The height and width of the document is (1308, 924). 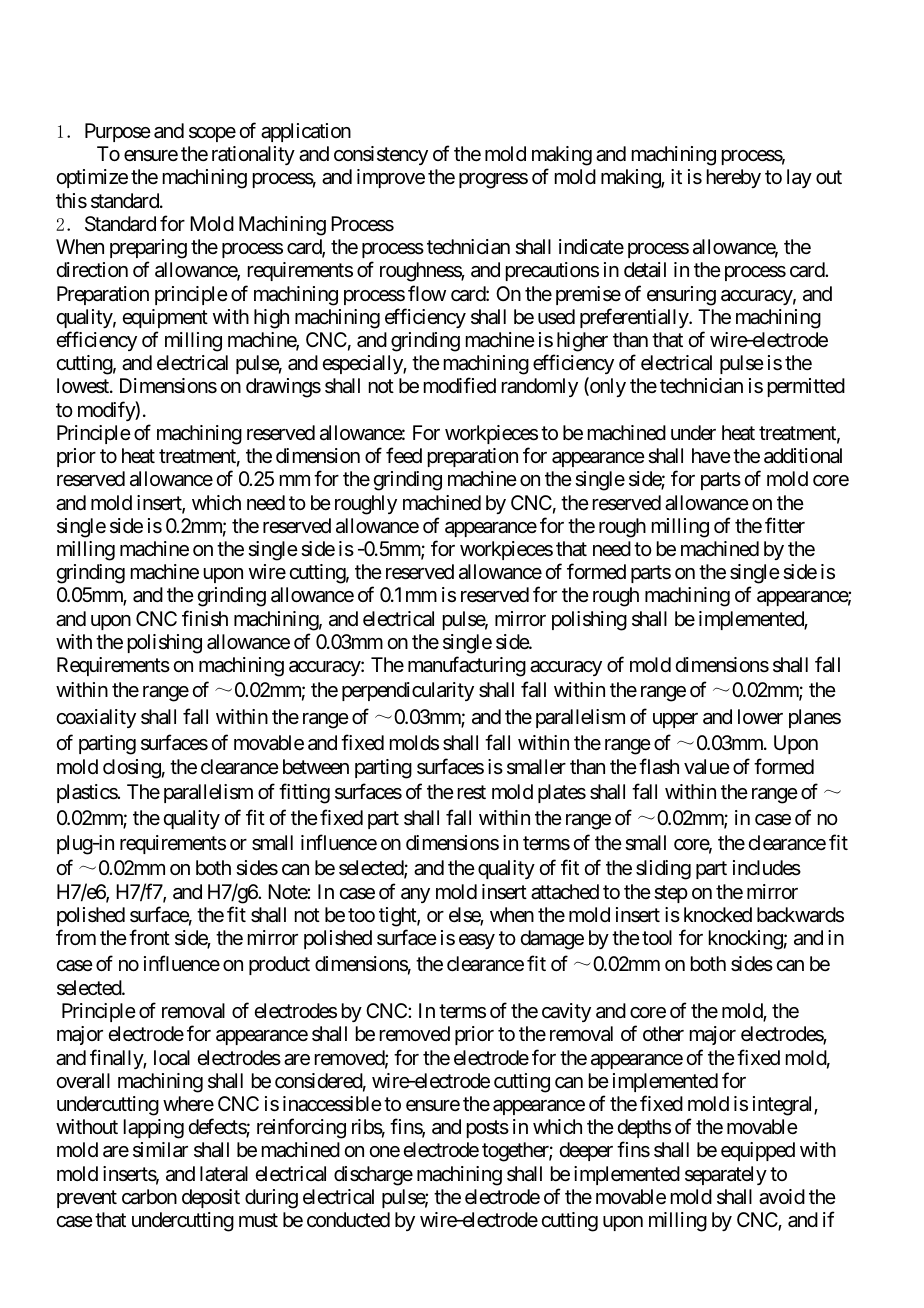 I want to click on sliding, so click(x=663, y=870).
